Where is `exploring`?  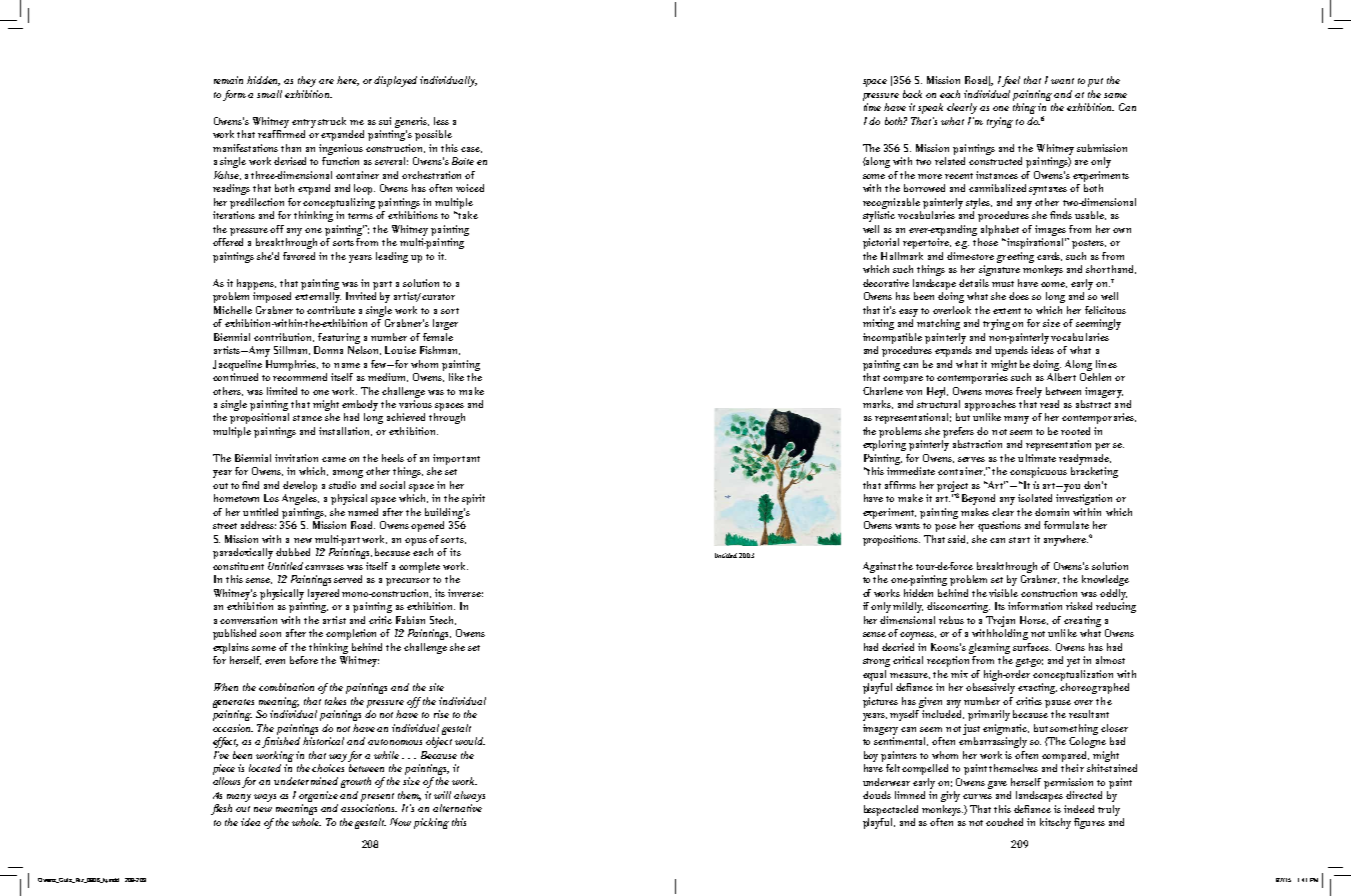 exploring is located at coordinates (884, 445).
